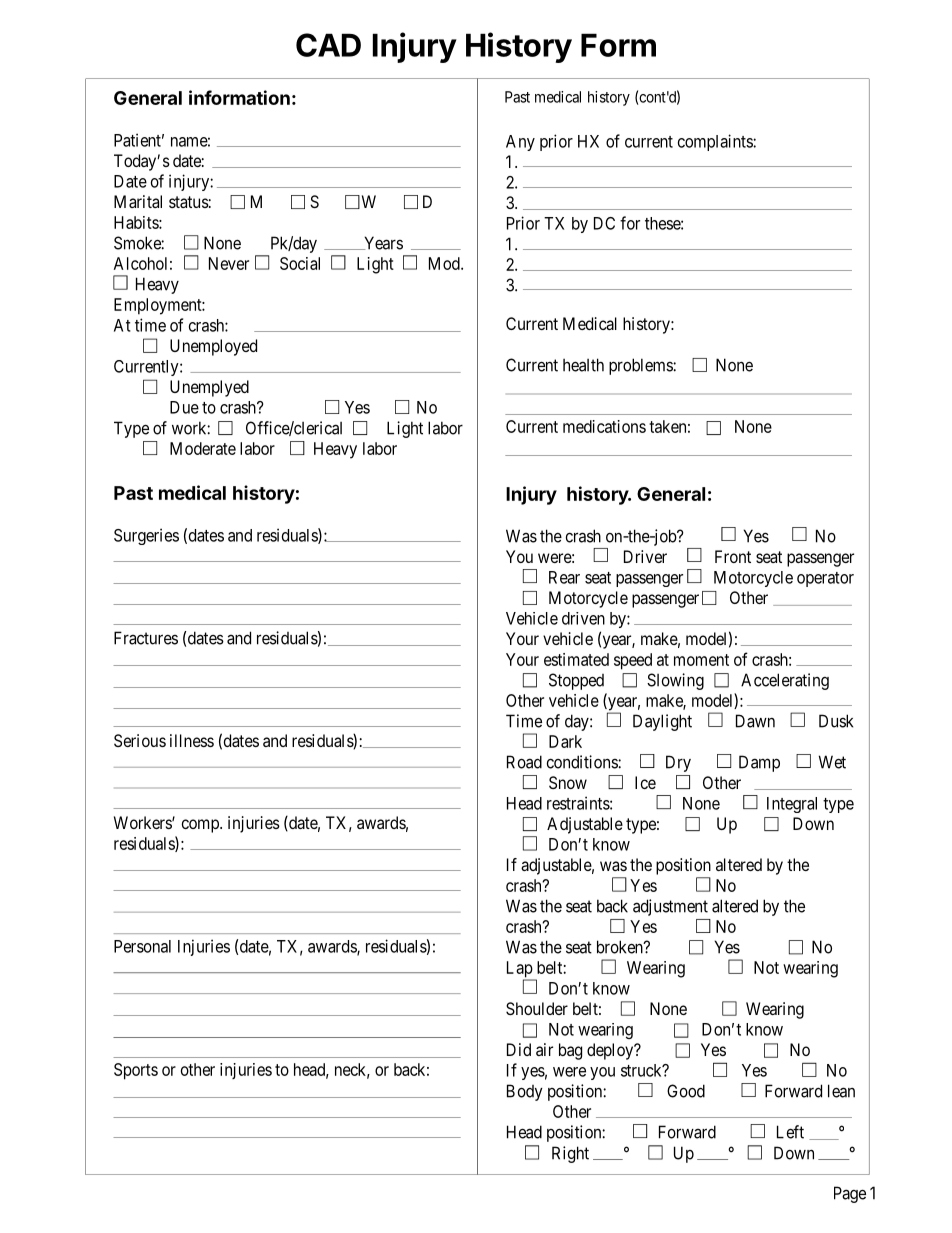 The width and height of the image is (952, 1233). What do you see at coordinates (790, 1132) in the image?
I see `Left` at bounding box center [790, 1132].
